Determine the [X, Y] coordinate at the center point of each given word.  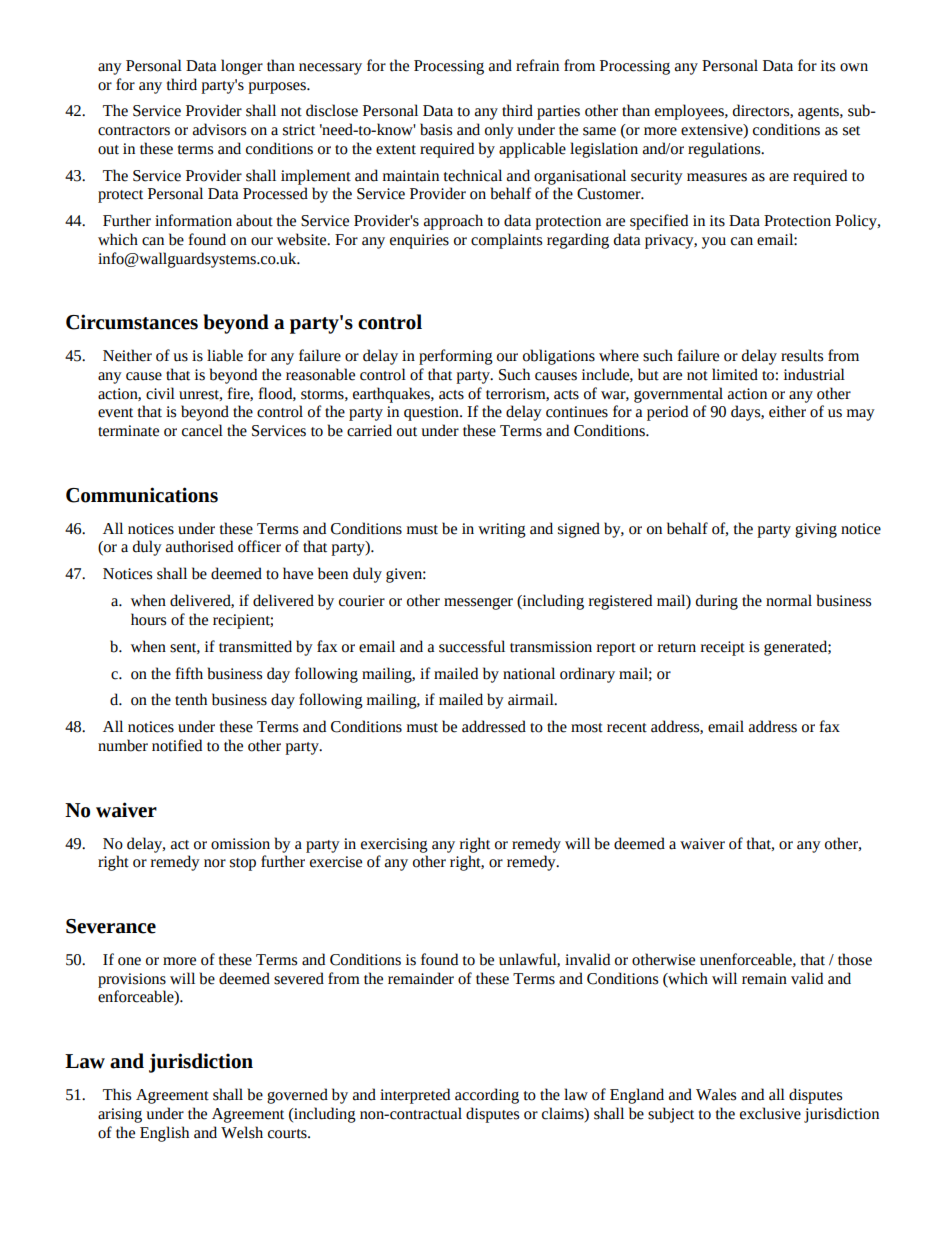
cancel [202, 430]
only [499, 131]
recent [627, 728]
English [164, 1134]
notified [177, 745]
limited [735, 374]
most [587, 728]
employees [690, 112]
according [487, 1096]
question [432, 413]
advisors [219, 129]
